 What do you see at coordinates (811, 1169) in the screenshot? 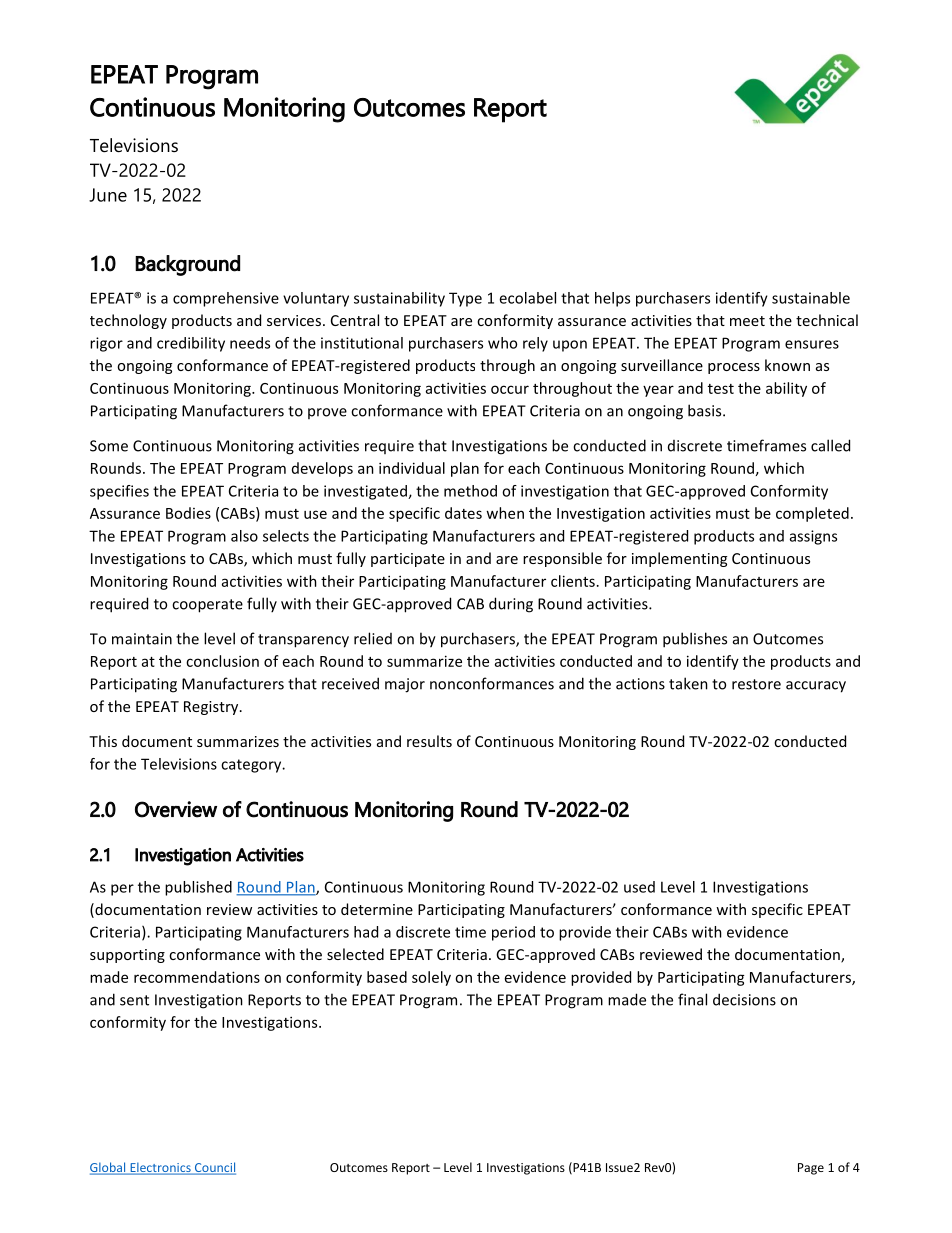
I see `Page` at bounding box center [811, 1169].
